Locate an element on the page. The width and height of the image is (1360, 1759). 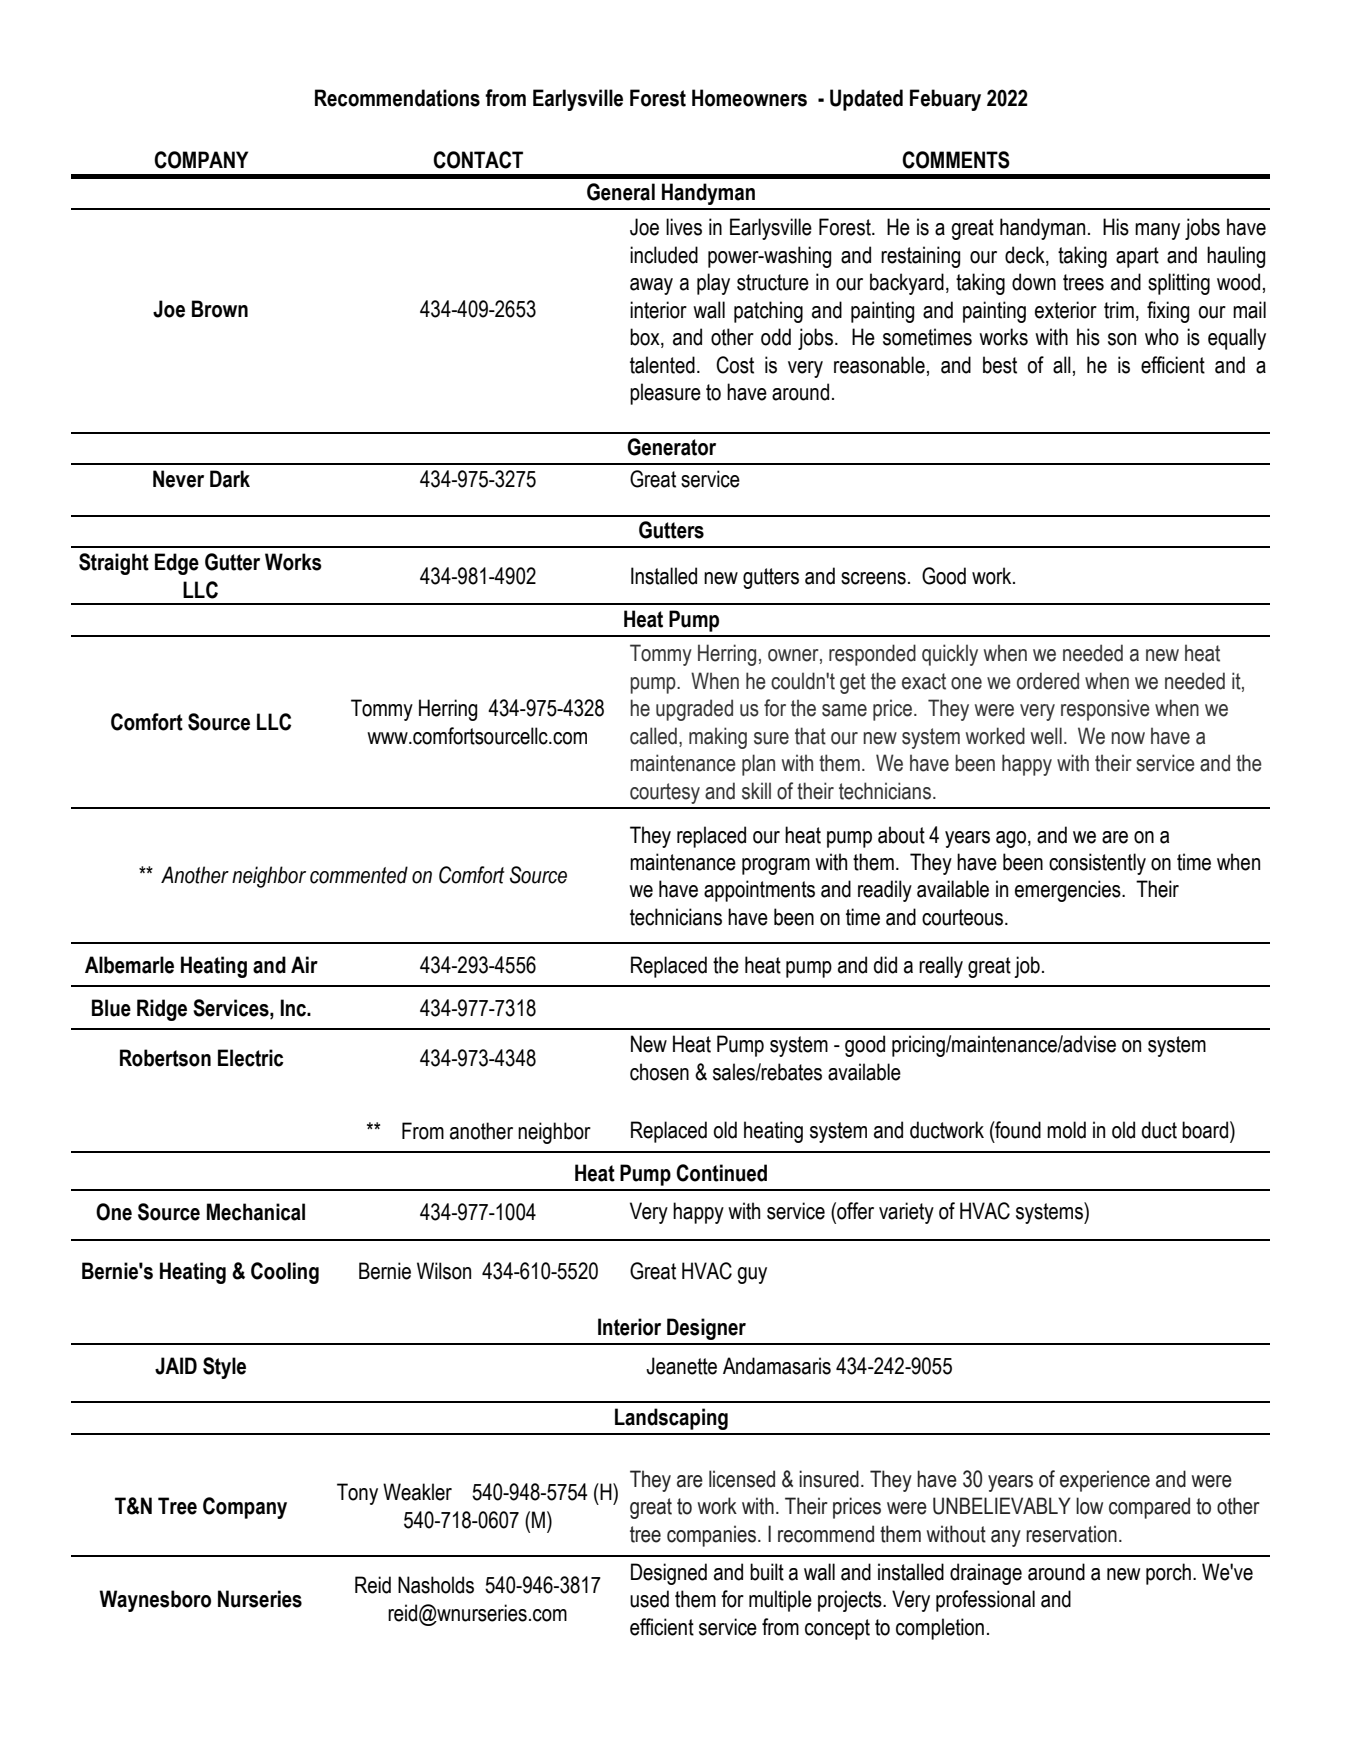
Tony is located at coordinates (357, 1494).
